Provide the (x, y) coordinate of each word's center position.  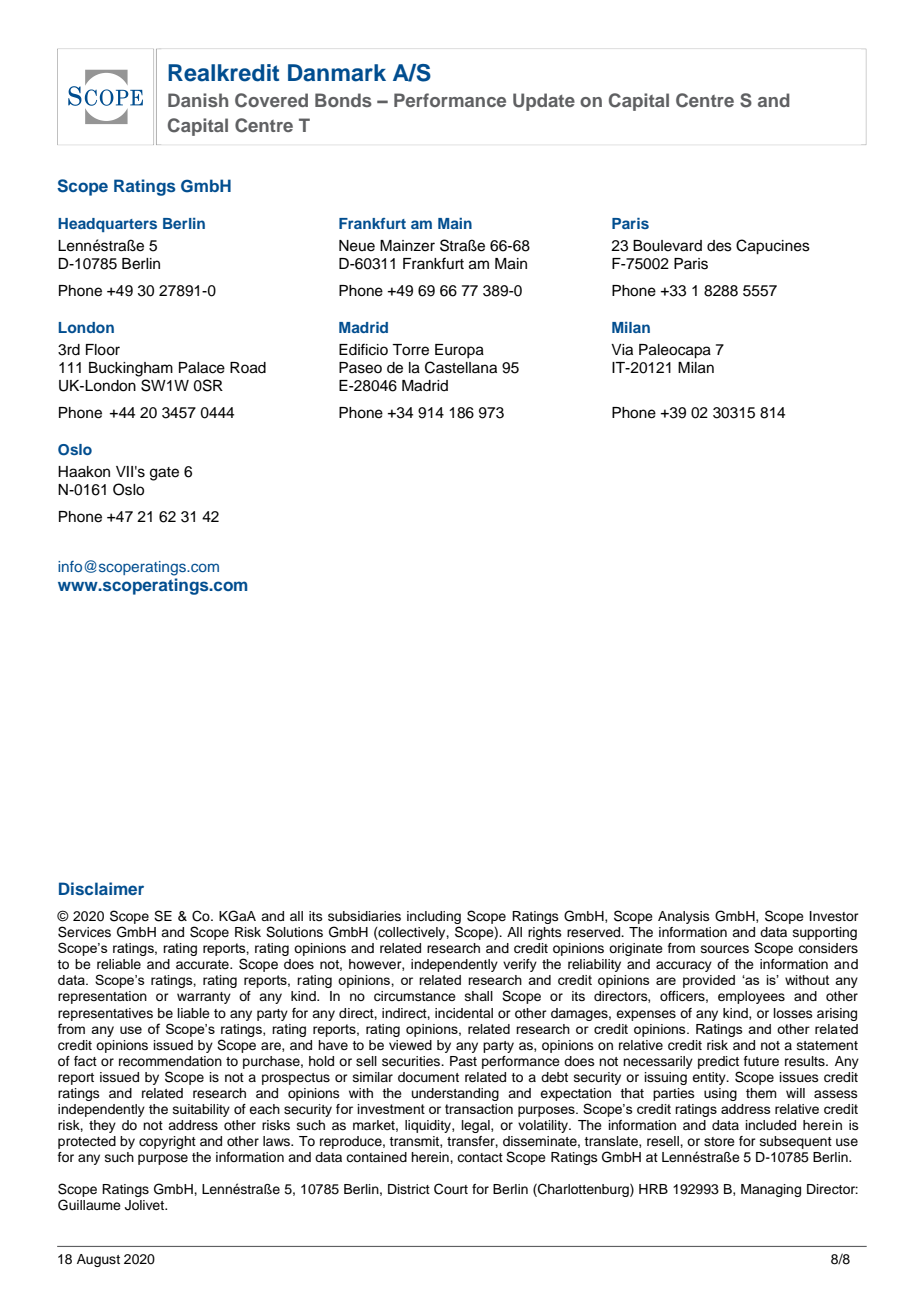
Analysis (684, 917)
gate (164, 474)
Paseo (360, 368)
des (719, 246)
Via (622, 350)
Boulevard (667, 246)
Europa (459, 351)
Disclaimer (101, 888)
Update (544, 102)
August (98, 1260)
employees (751, 997)
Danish (198, 100)
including (434, 917)
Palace (202, 368)
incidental (464, 1013)
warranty (204, 998)
